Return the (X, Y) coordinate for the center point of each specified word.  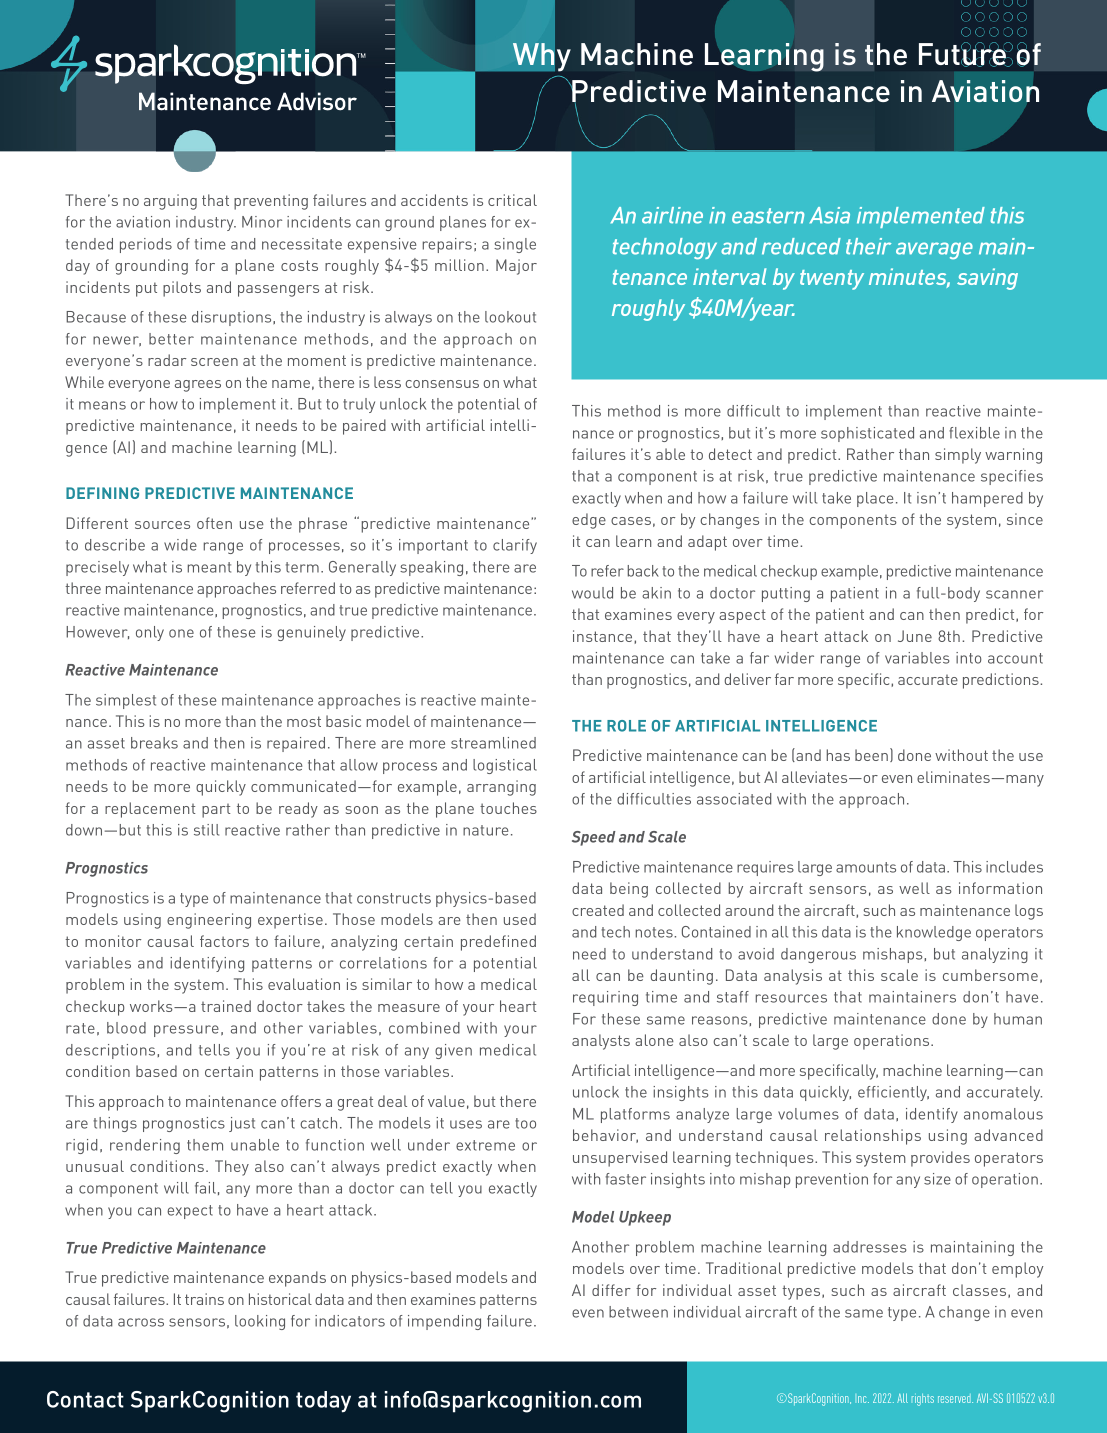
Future (964, 54)
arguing (170, 202)
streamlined (493, 743)
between (638, 1312)
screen (214, 362)
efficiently (893, 1093)
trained (226, 1006)
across (141, 1322)
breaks (154, 743)
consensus (442, 384)
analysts (601, 1042)
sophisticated (867, 434)
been (871, 755)
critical (512, 200)
